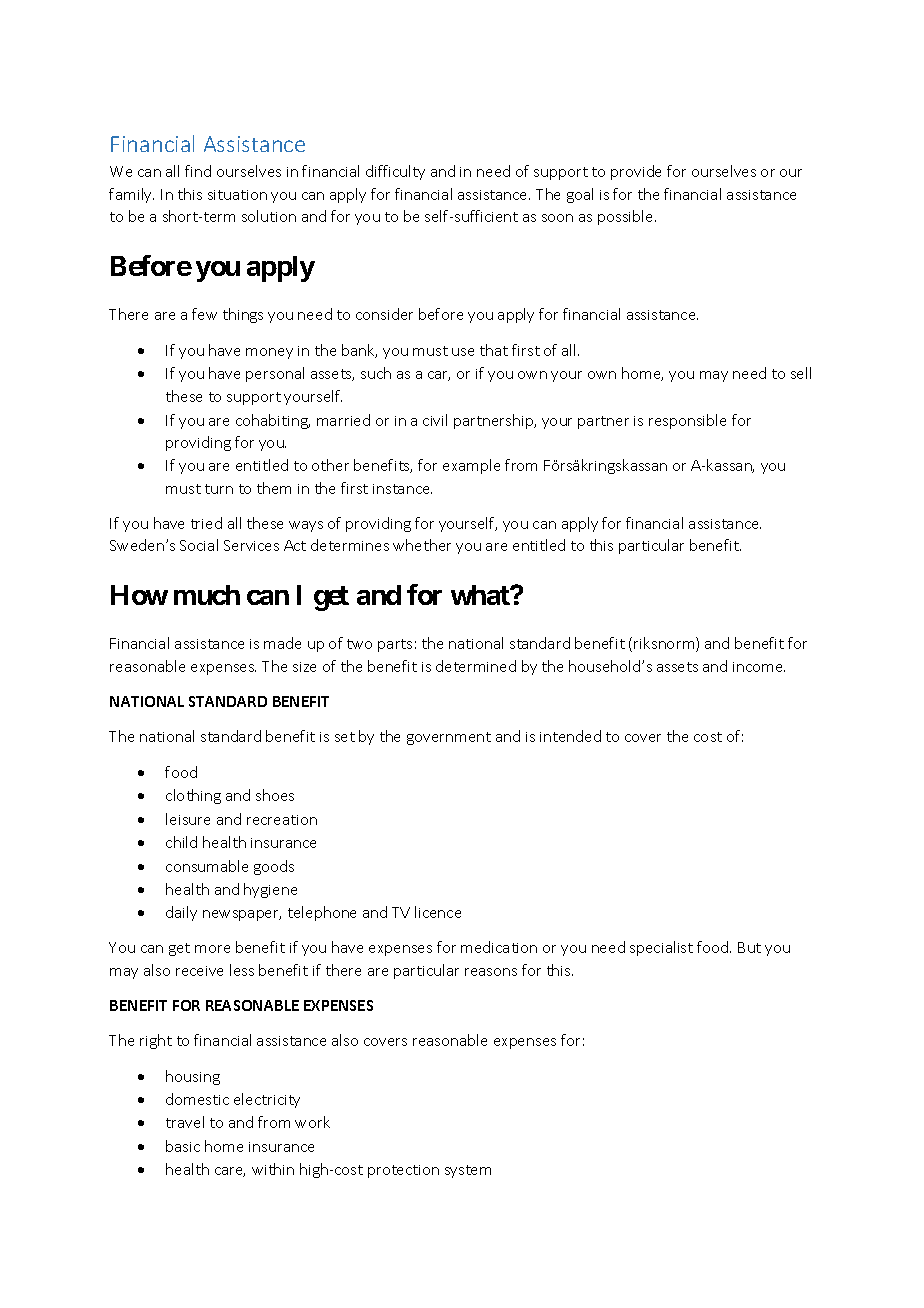 Image resolution: width=924 pixels, height=1308 pixels. I want to click on difficulty, so click(395, 172).
